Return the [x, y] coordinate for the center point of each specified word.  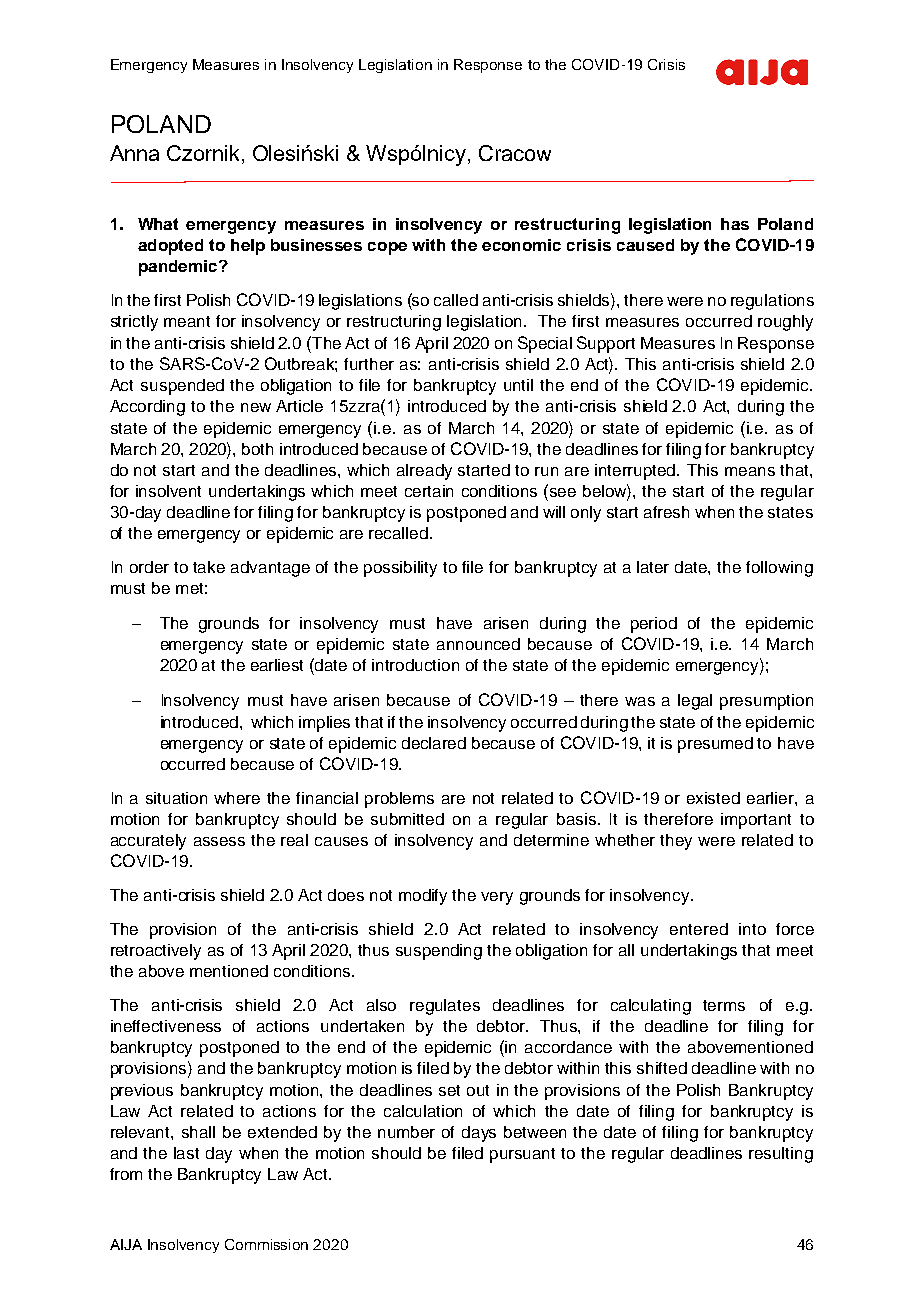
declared [434, 743]
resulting [781, 1155]
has [735, 224]
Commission [266, 1244]
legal [695, 702]
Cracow [515, 153]
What [158, 224]
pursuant [522, 1155]
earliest [277, 665]
